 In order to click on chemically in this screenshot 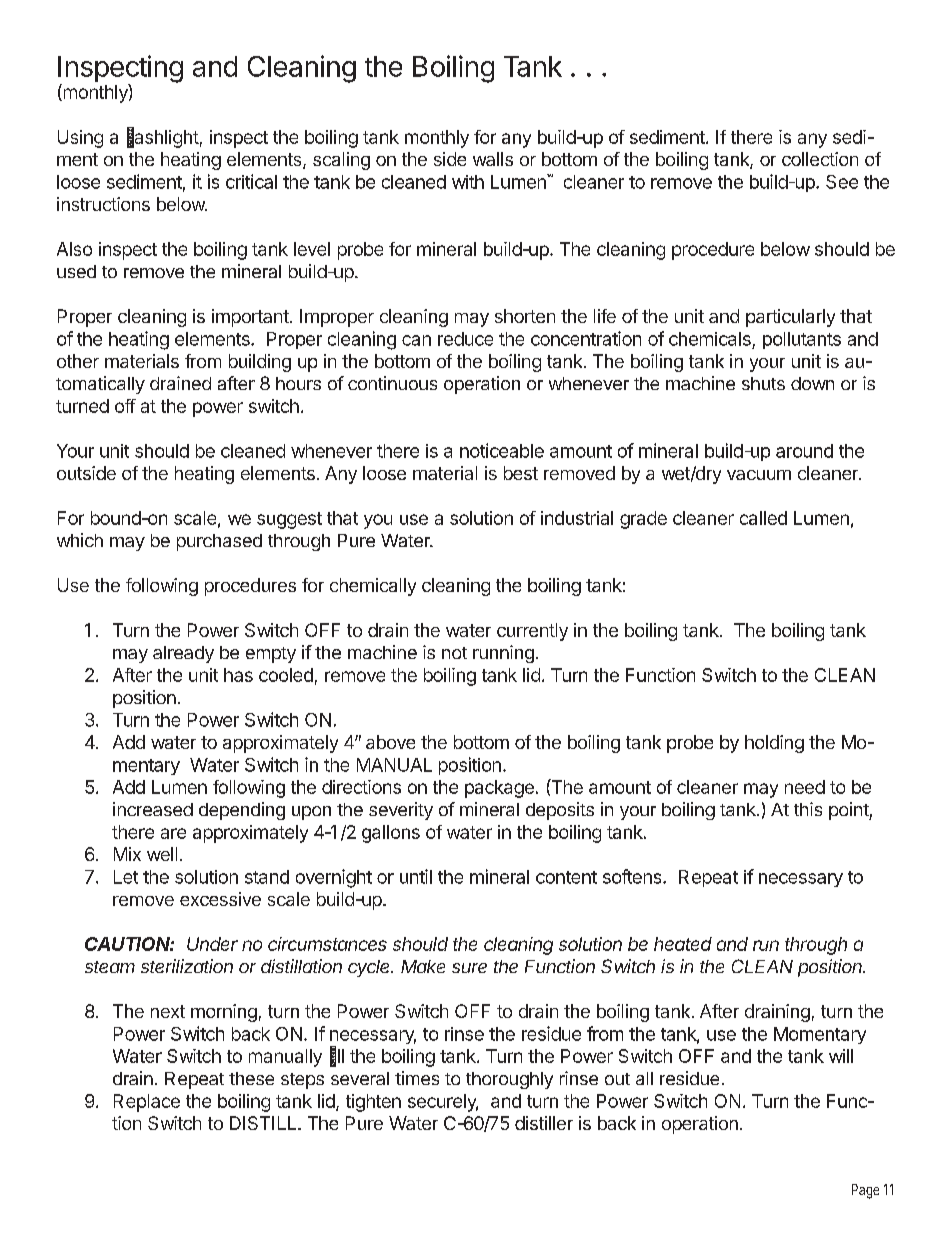, I will do `click(373, 587)`.
